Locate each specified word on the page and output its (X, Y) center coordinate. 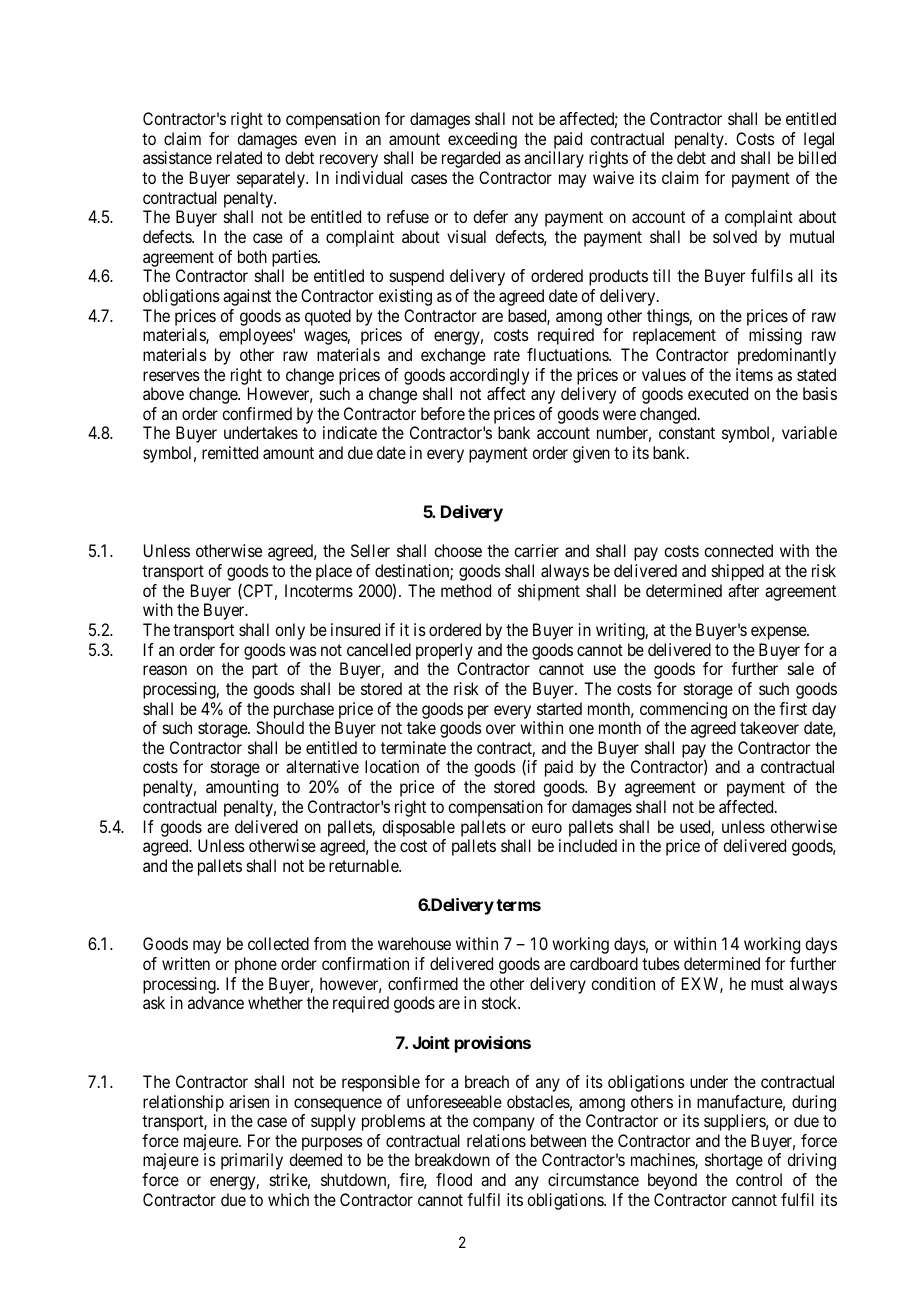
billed (817, 157)
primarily (252, 1161)
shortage (734, 1161)
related (239, 157)
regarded (471, 159)
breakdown (452, 1159)
